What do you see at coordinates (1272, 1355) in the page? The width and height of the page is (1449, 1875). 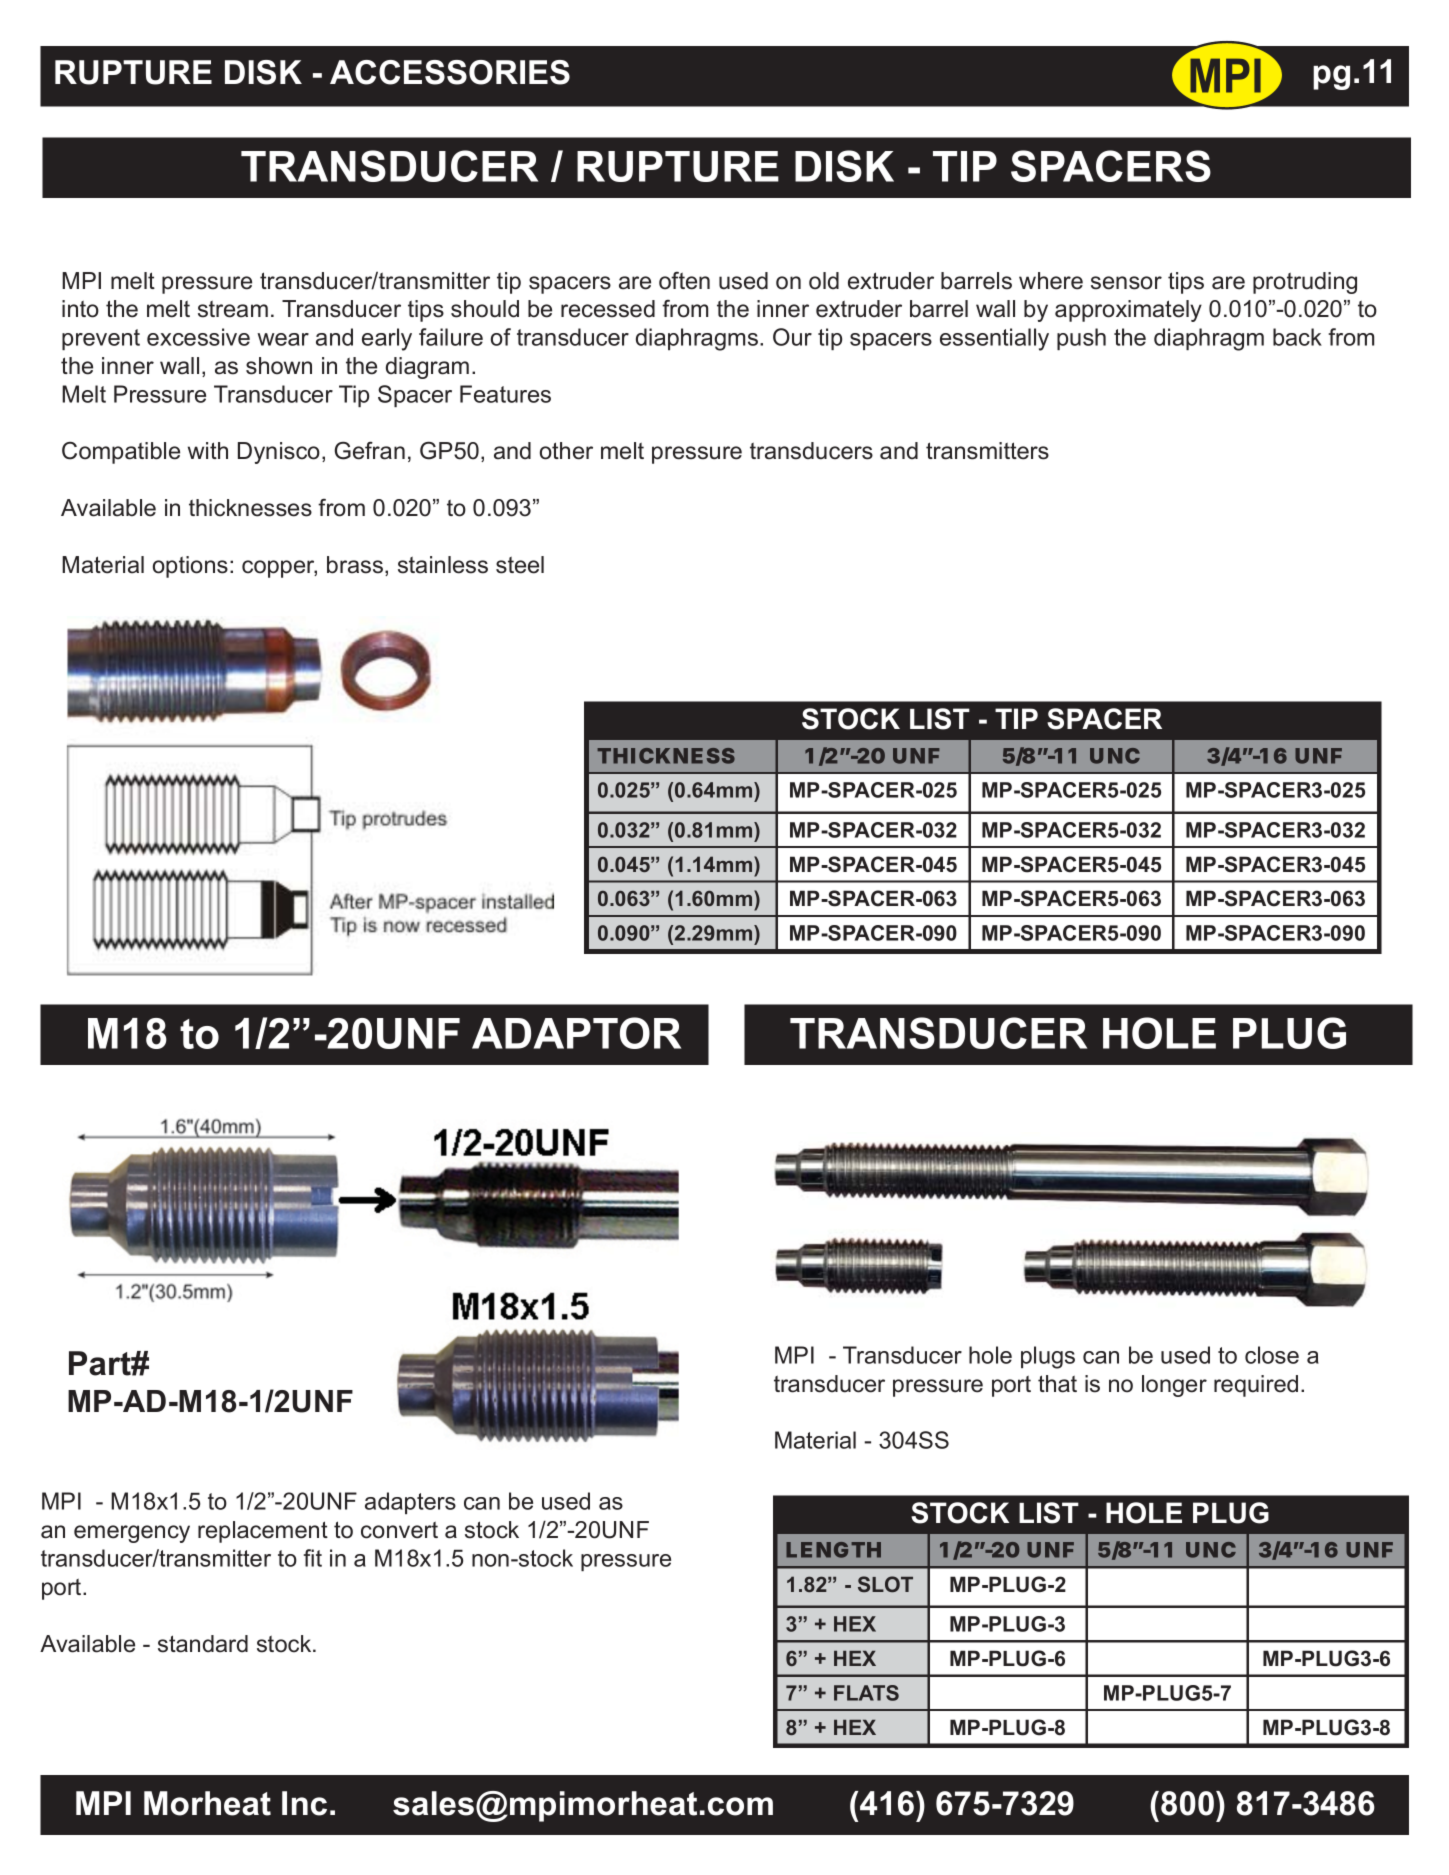 I see `close` at bounding box center [1272, 1355].
